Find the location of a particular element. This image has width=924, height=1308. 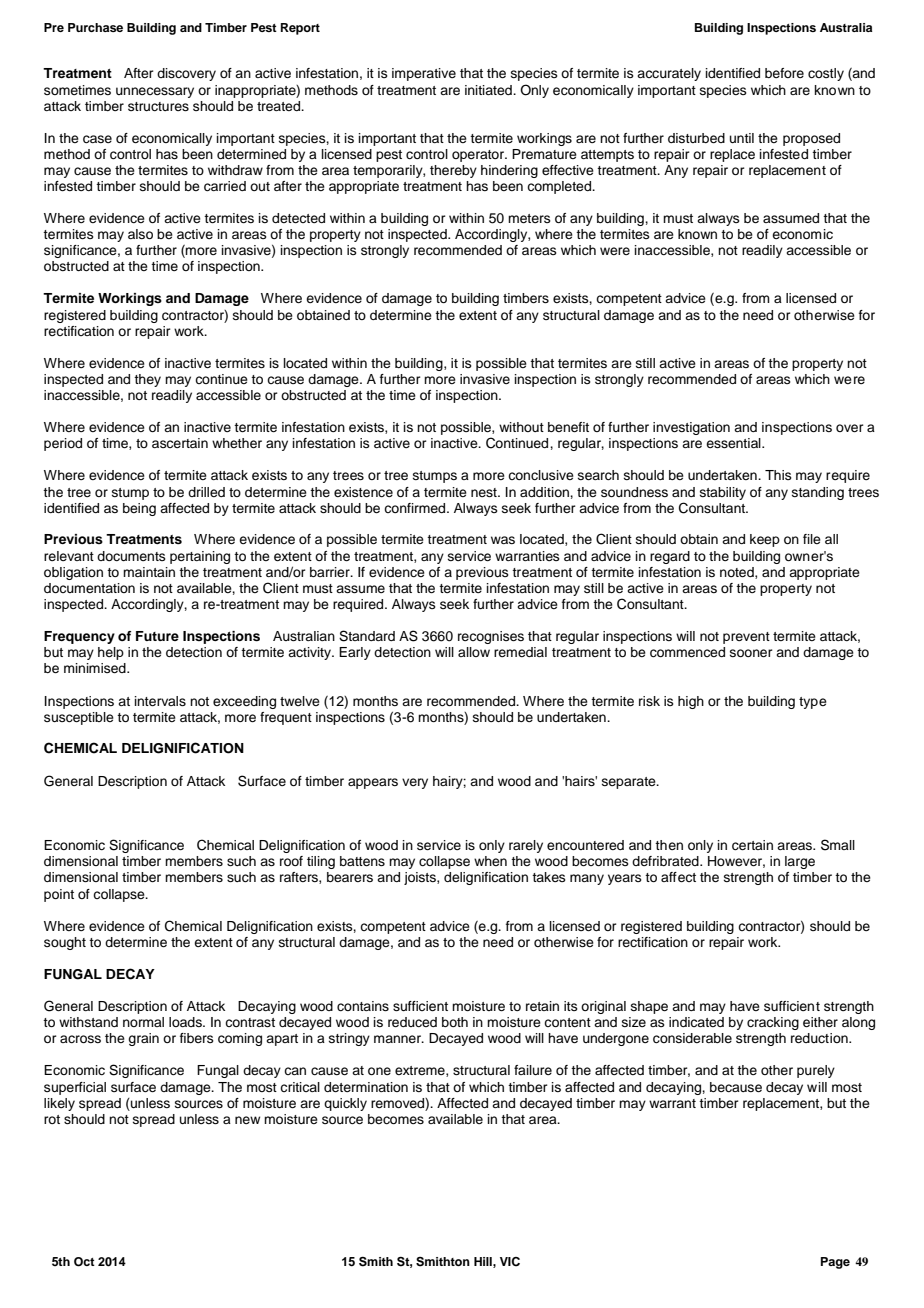

unnecessary is located at coordinates (155, 92).
